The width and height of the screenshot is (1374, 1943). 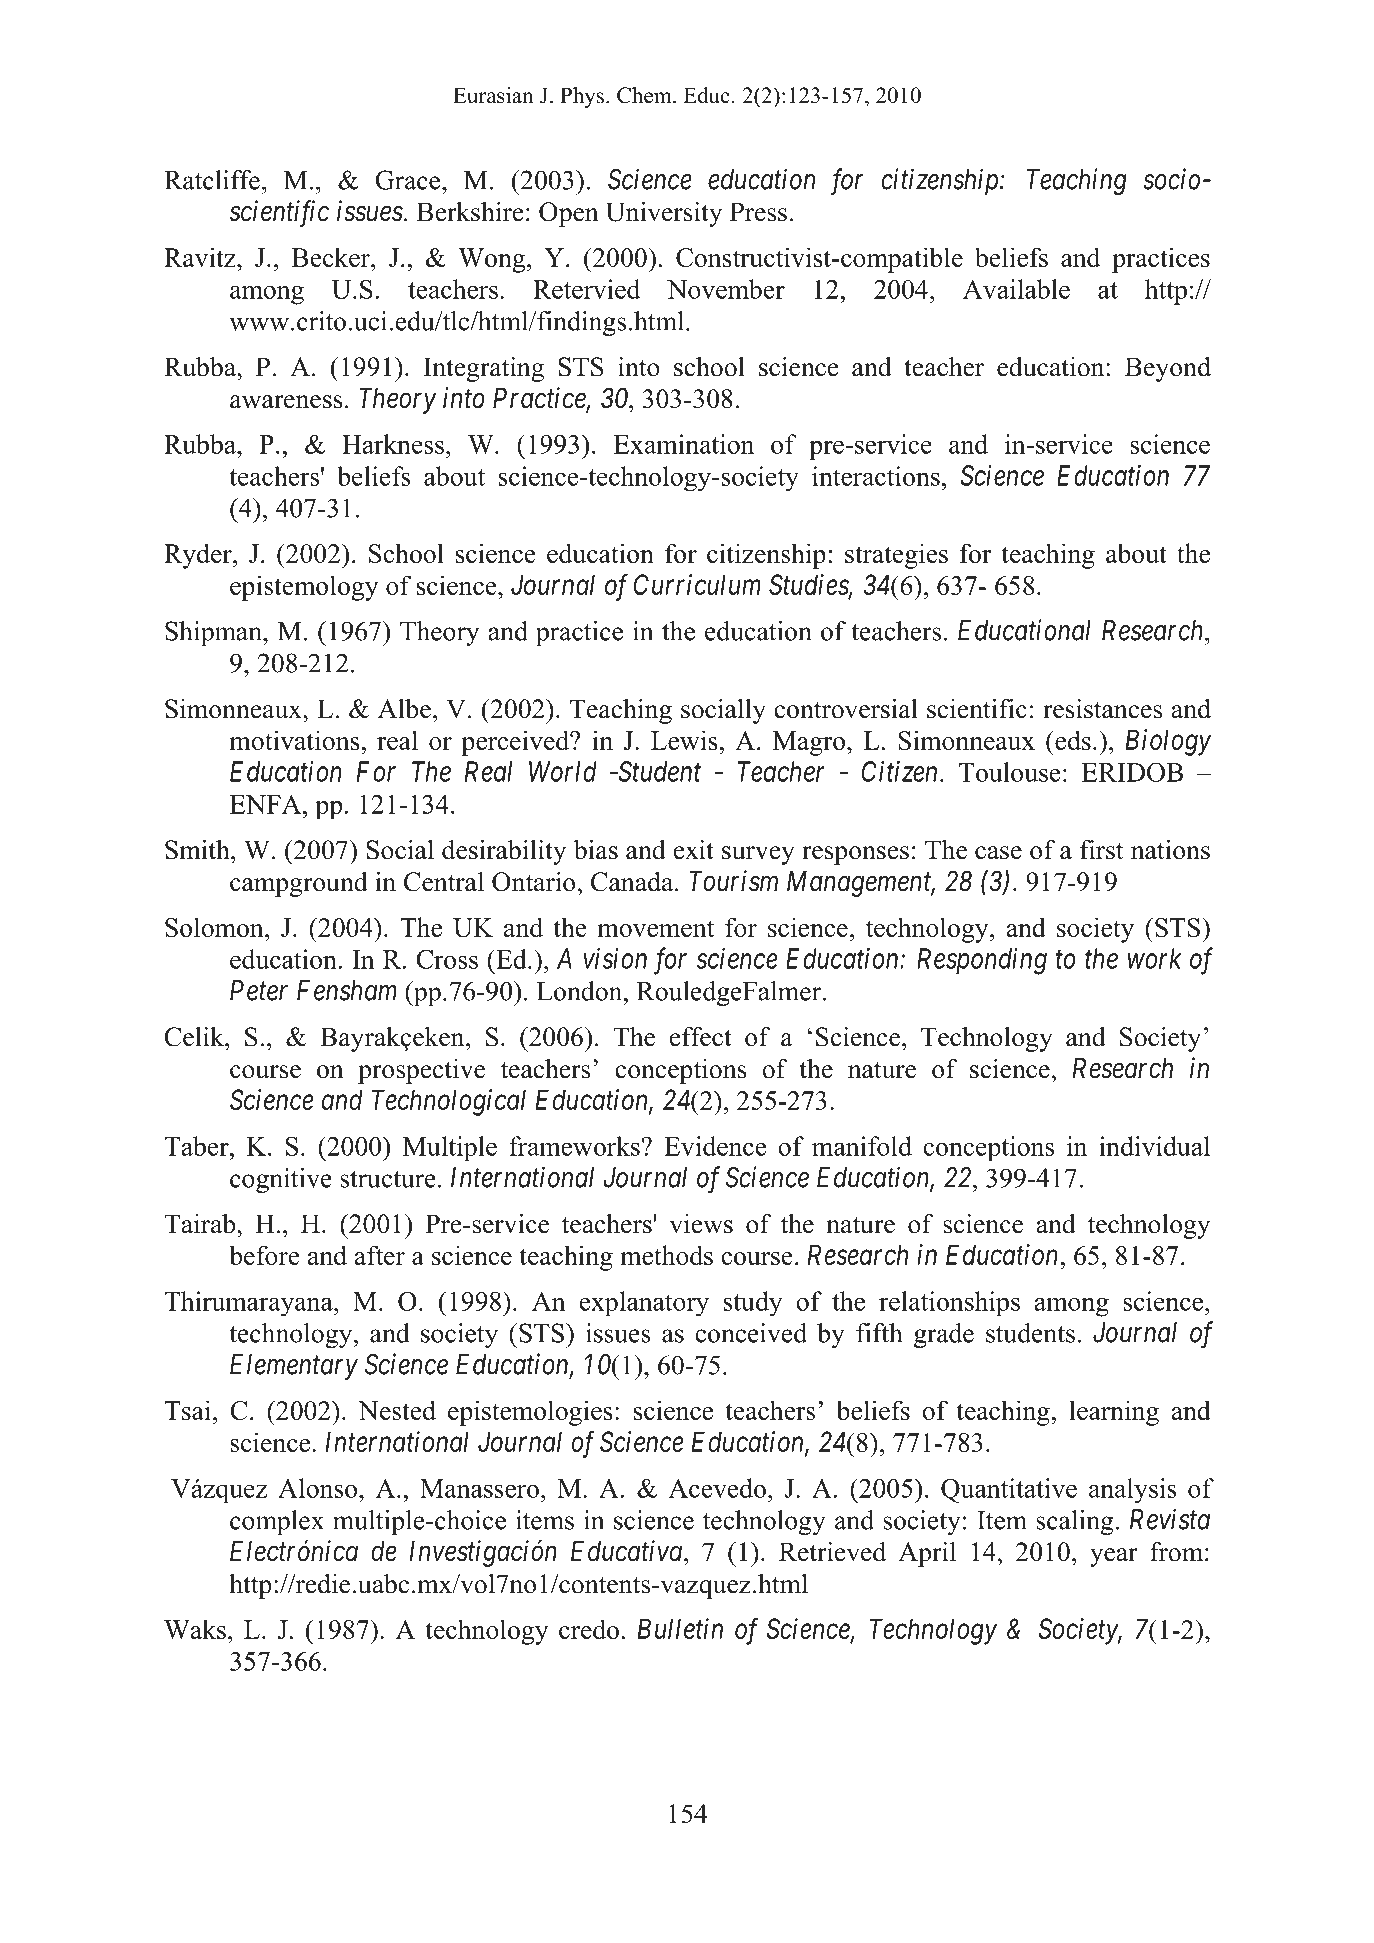 What do you see at coordinates (212, 180) in the screenshot?
I see `Ratcliffe` at bounding box center [212, 180].
